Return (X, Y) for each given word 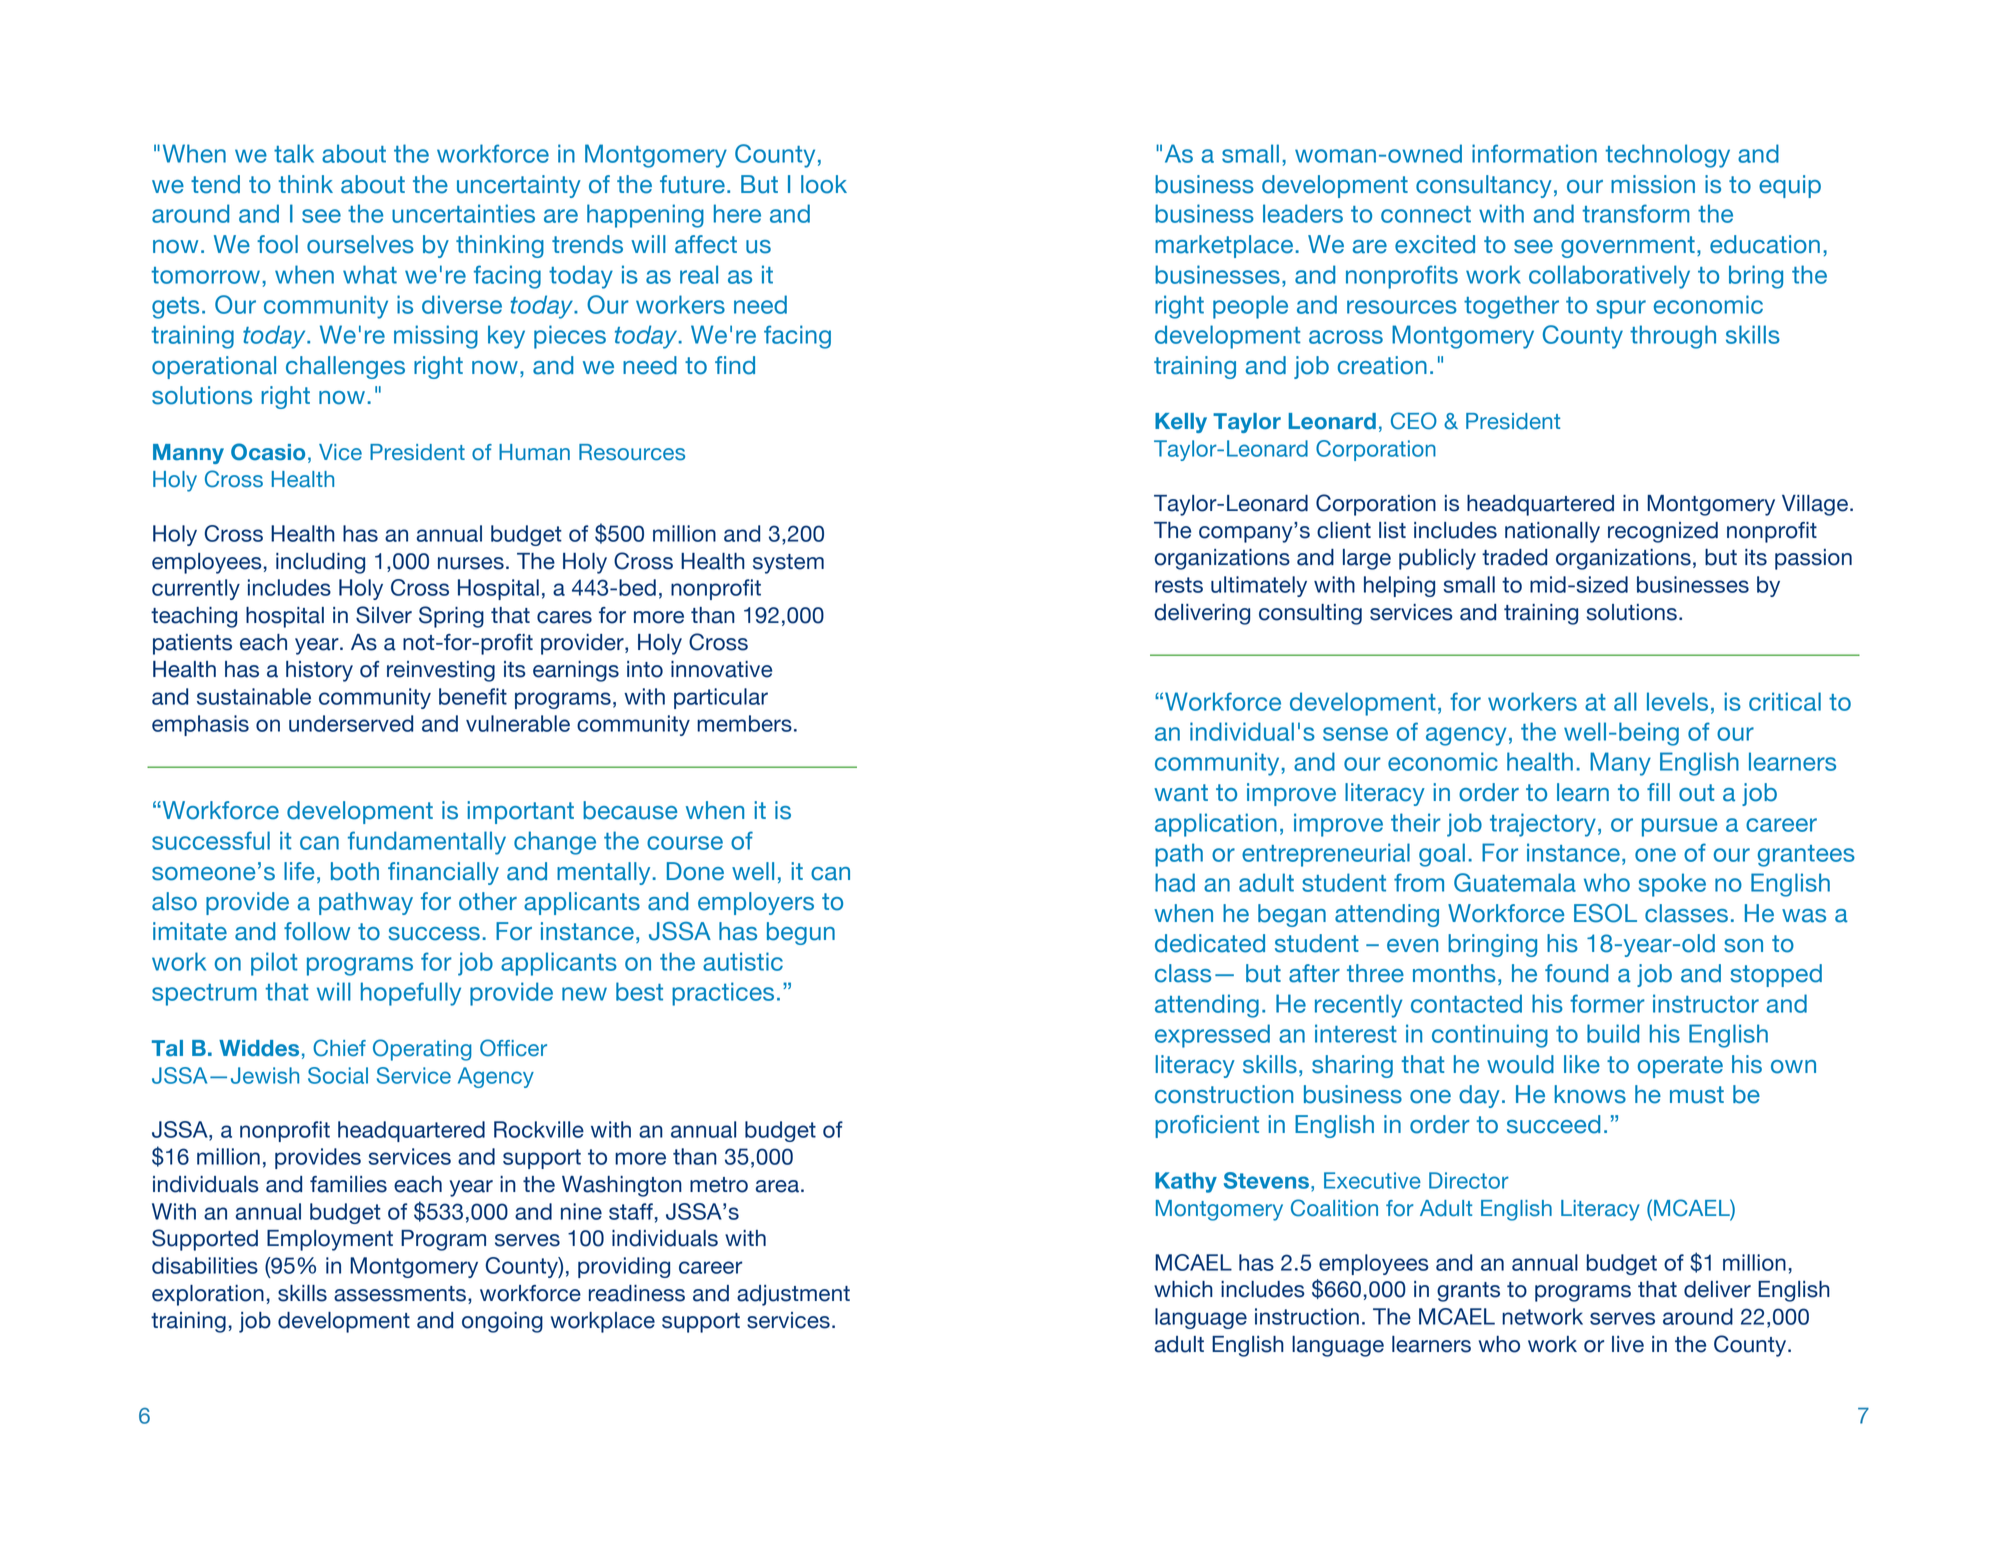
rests (1179, 585)
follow (317, 931)
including (320, 563)
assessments (401, 1295)
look (824, 184)
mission (1653, 184)
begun (801, 933)
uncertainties (463, 213)
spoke (1672, 885)
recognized (1663, 532)
